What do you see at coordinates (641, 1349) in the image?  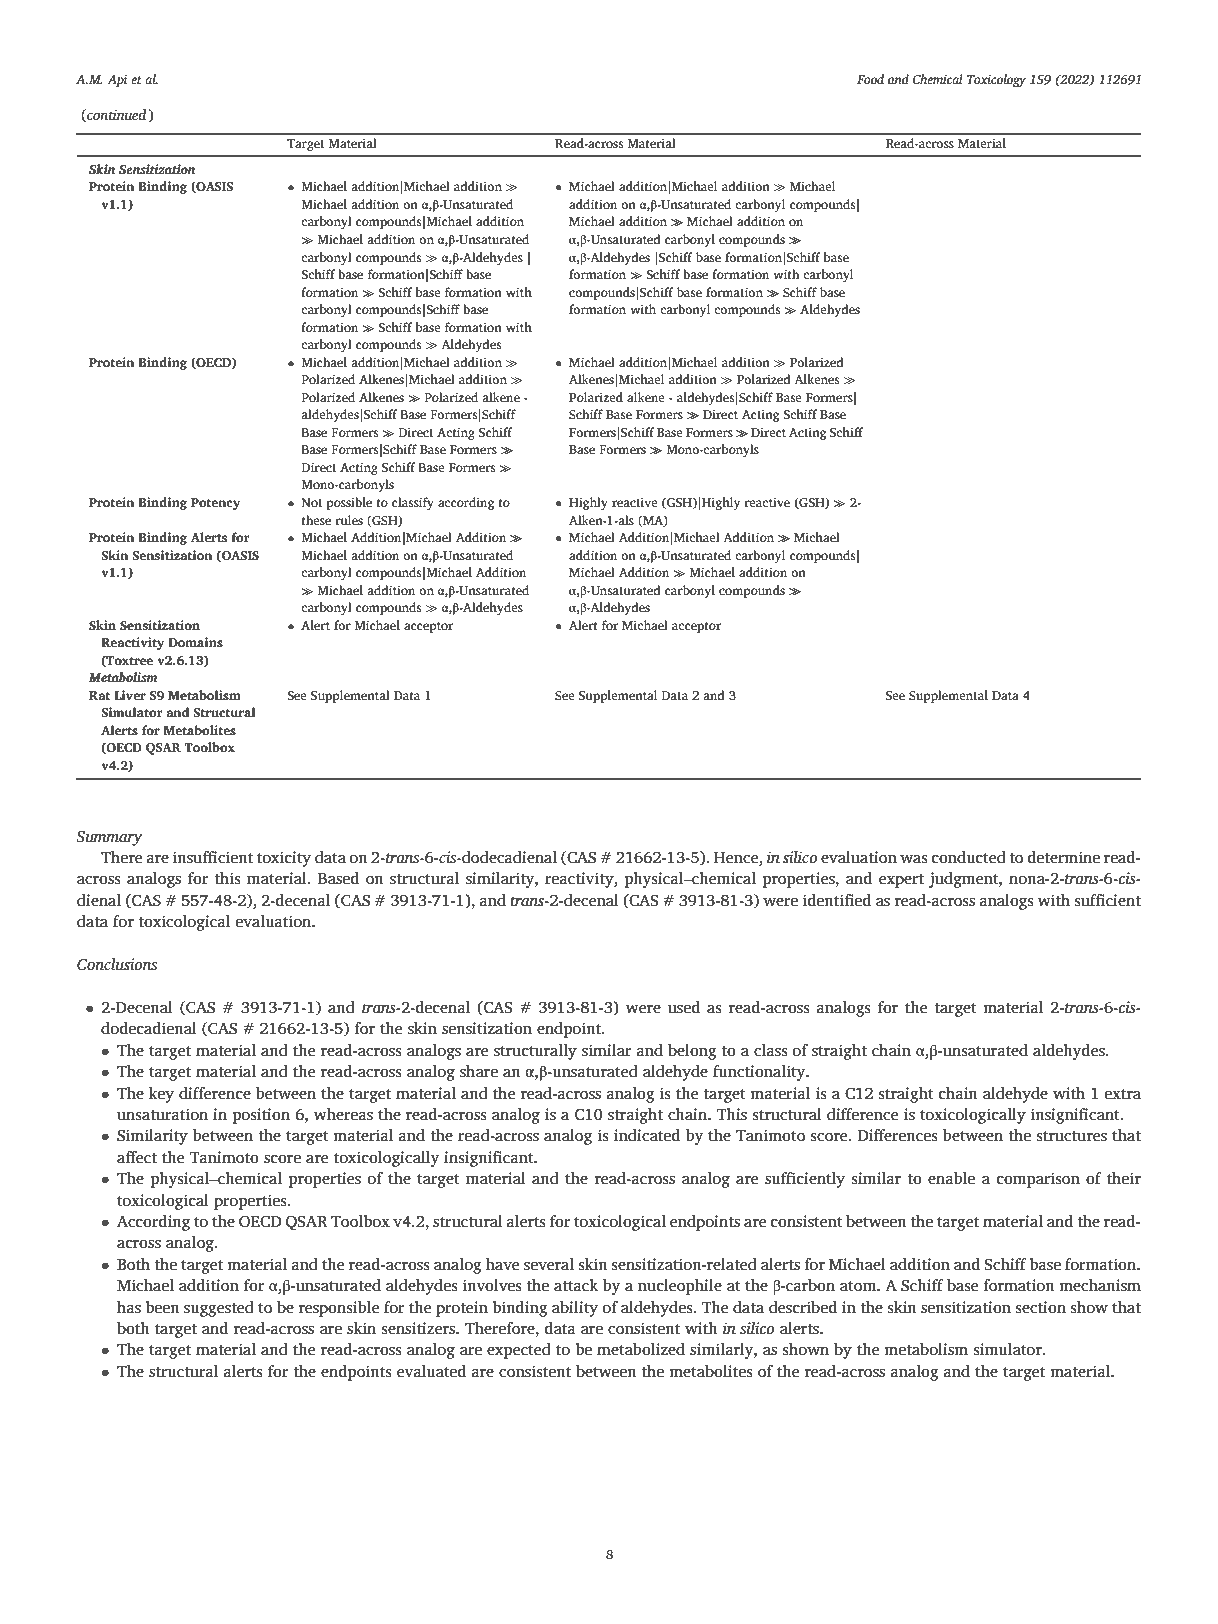 I see `metabolized` at bounding box center [641, 1349].
